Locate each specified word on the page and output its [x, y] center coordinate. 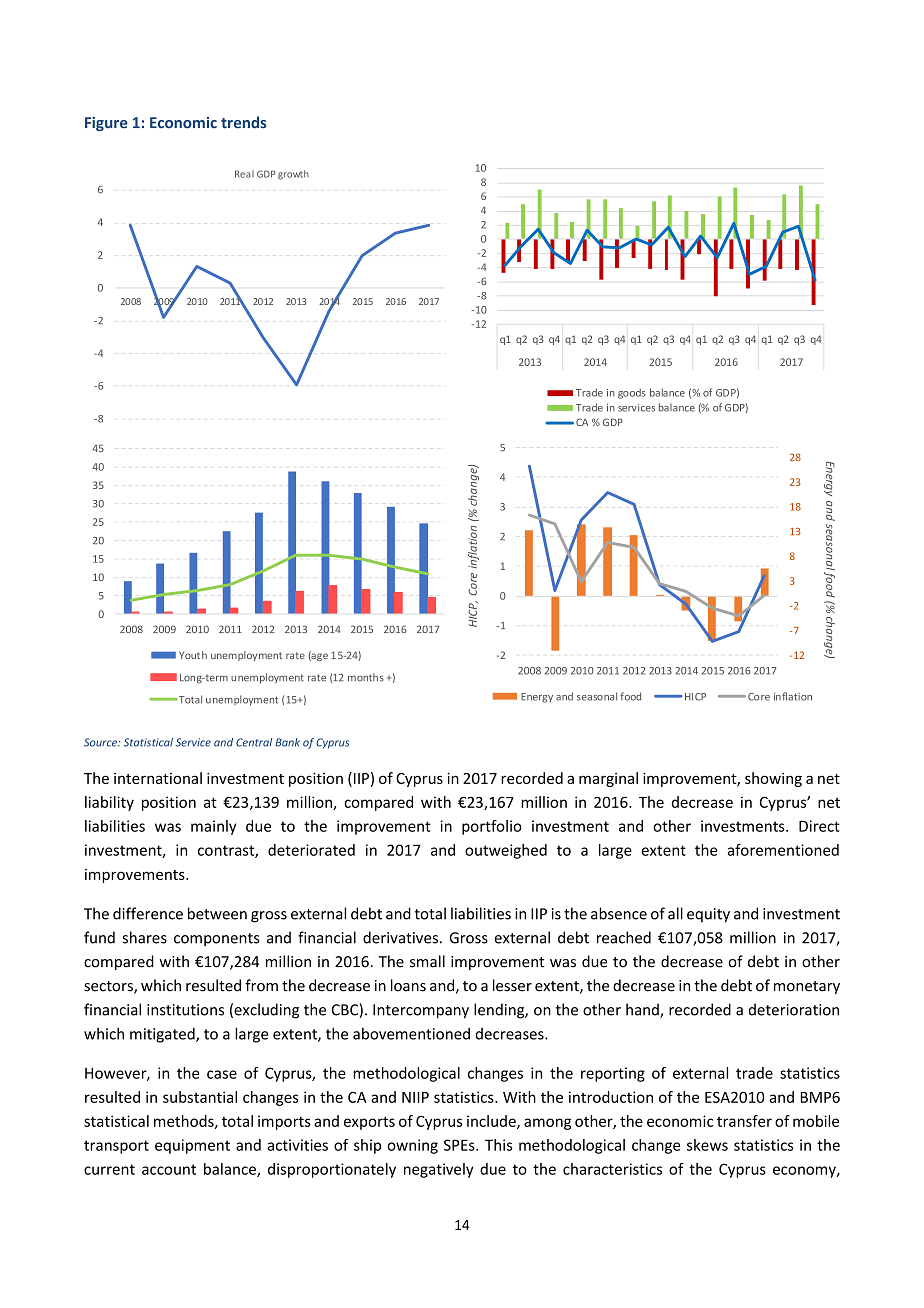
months [366, 677]
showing [773, 779]
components [216, 940]
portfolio [492, 827]
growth [293, 175]
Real [244, 174]
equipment [192, 1146]
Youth [193, 655]
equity [708, 915]
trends [244, 122]
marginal [608, 779]
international [158, 778]
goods [631, 393]
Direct [819, 826]
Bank [287, 742]
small [427, 961]
